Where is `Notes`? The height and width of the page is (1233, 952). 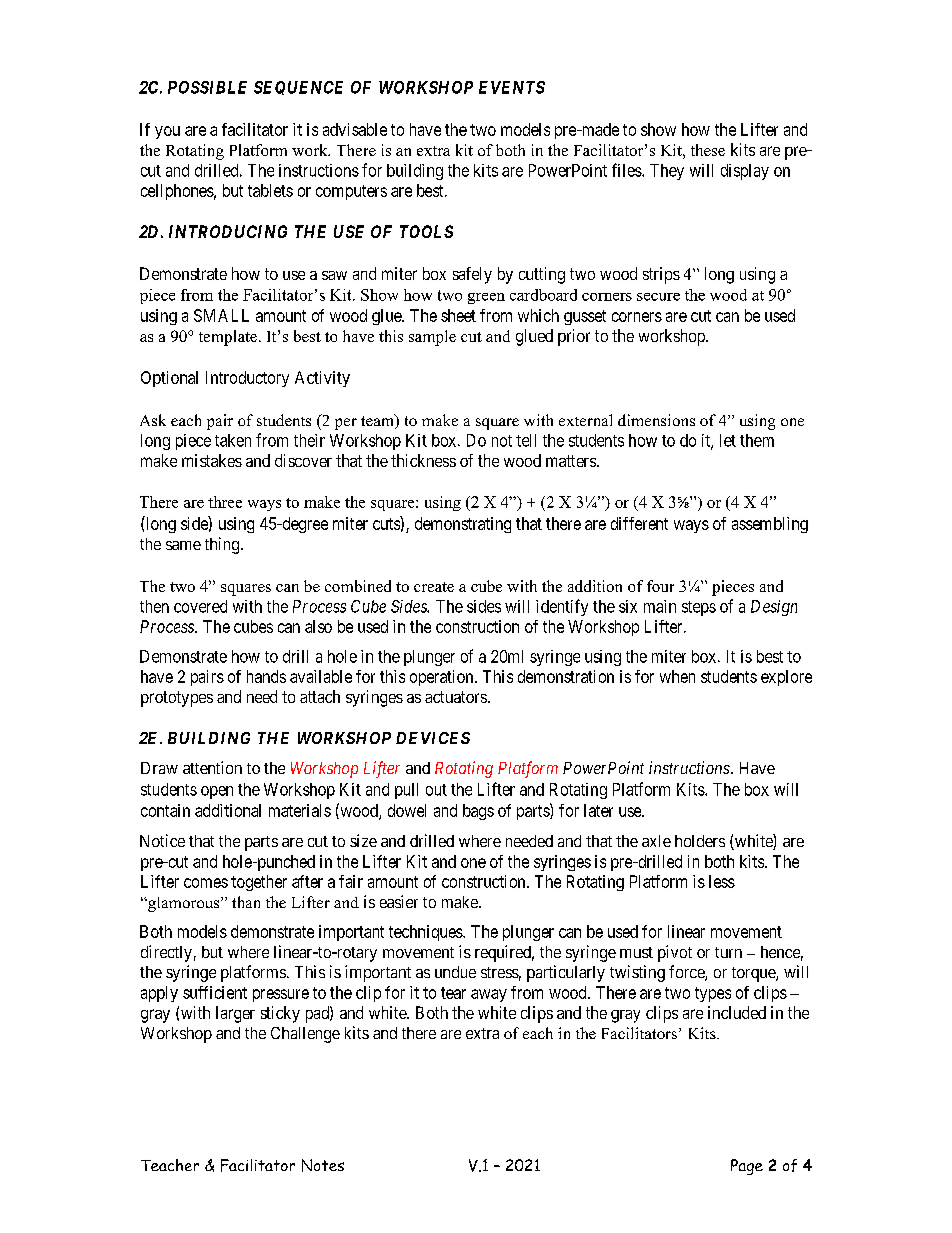
Notes is located at coordinates (323, 1165).
